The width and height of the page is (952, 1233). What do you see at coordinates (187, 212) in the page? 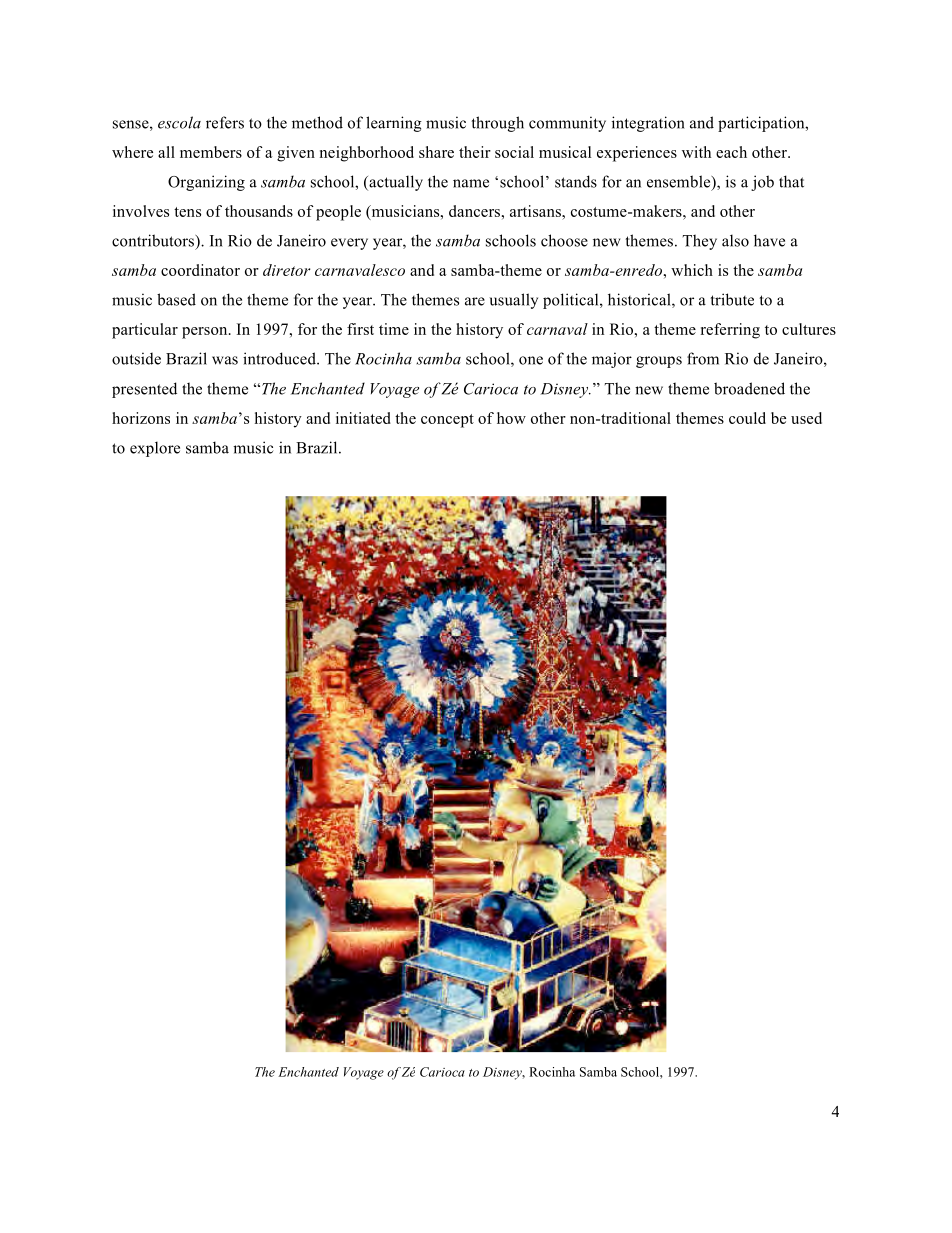
I see `tens` at bounding box center [187, 212].
